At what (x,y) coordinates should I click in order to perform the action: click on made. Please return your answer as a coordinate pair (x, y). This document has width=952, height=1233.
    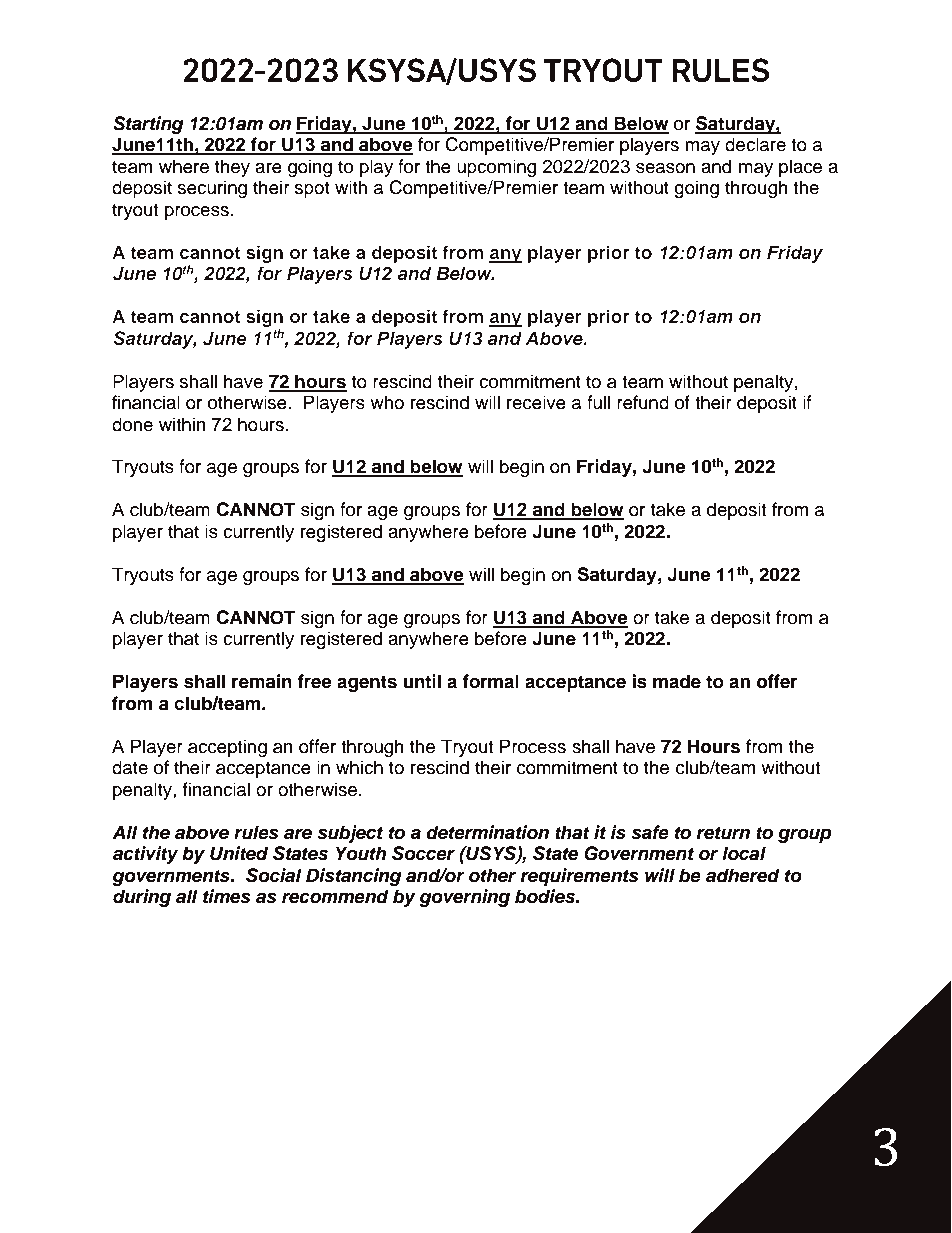
    Looking at the image, I should click on (677, 681).
